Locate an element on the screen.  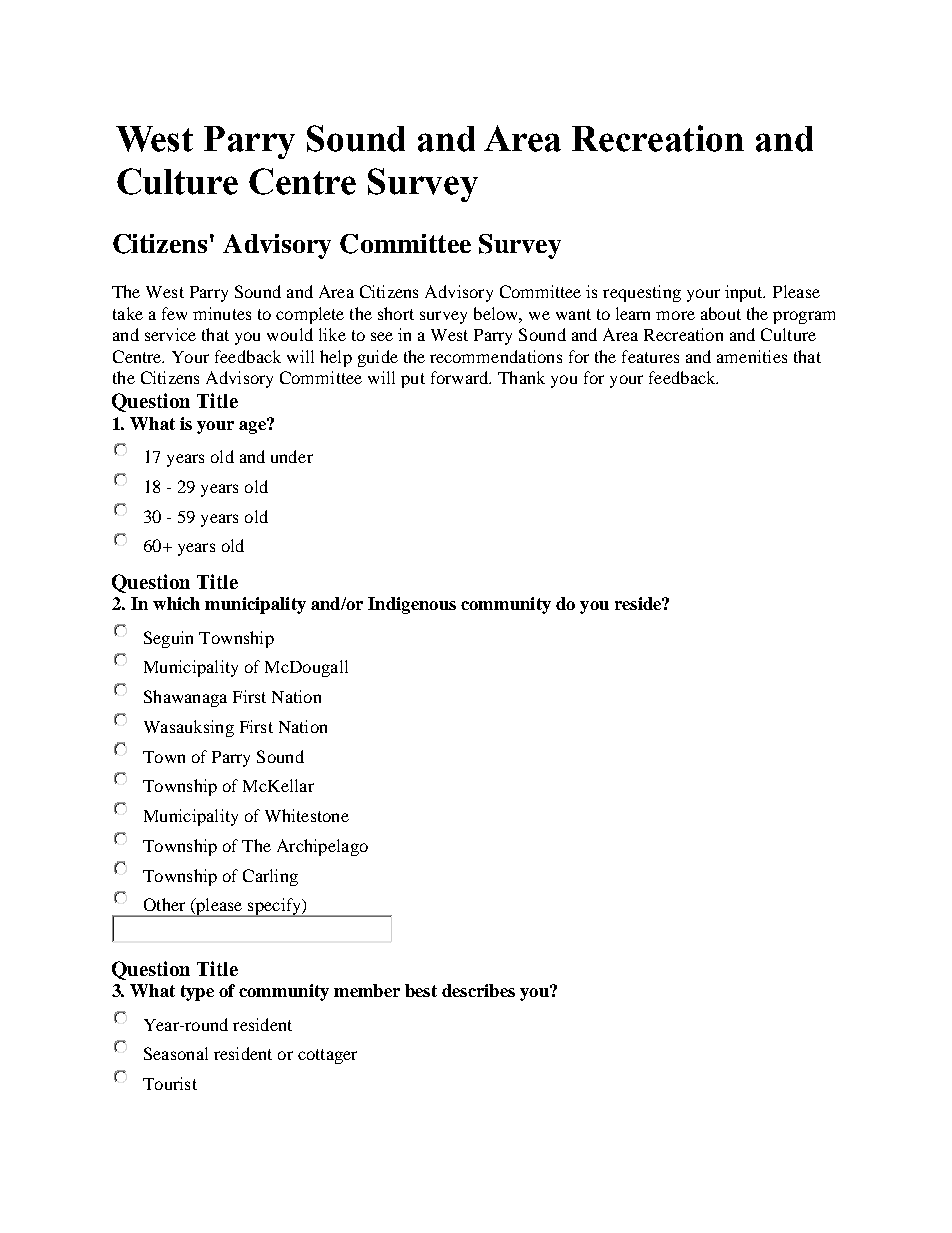
member is located at coordinates (367, 990).
